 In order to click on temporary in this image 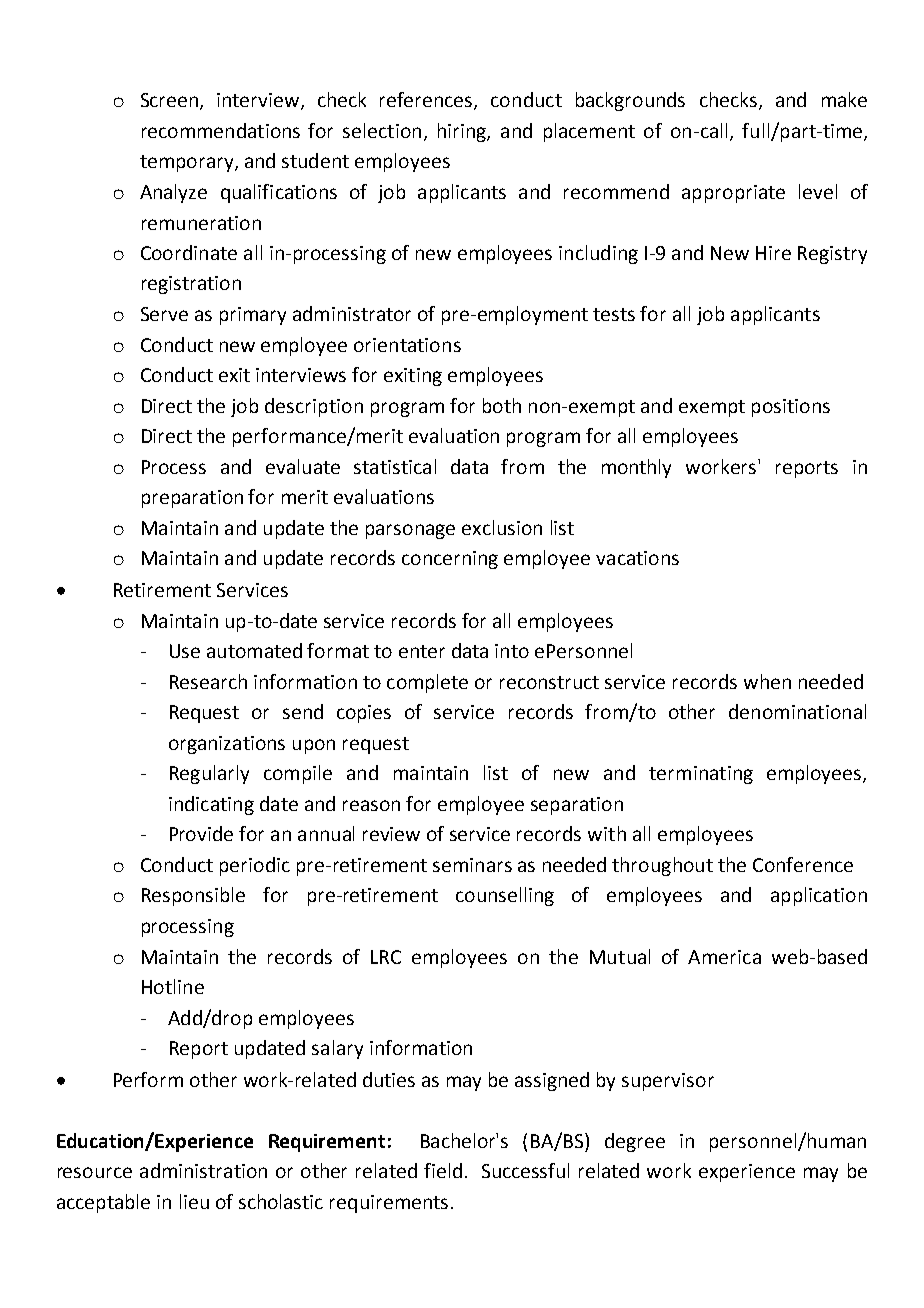, I will do `click(188, 163)`.
